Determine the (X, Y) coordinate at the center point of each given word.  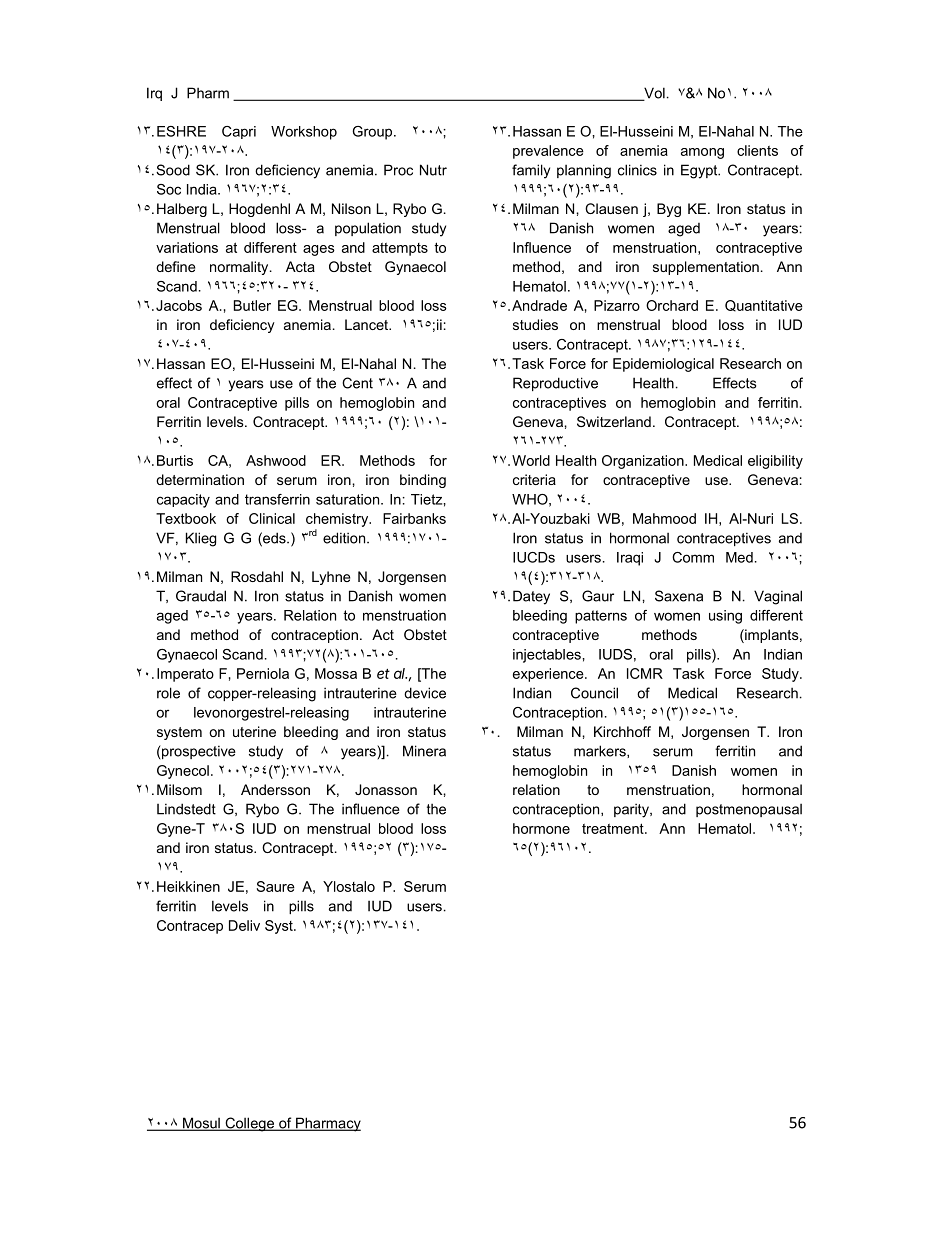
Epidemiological (663, 365)
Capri (239, 132)
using (725, 617)
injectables (548, 656)
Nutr (433, 170)
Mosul (201, 1124)
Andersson (275, 789)
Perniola (263, 673)
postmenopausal (749, 810)
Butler (252, 305)
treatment (614, 828)
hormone (541, 828)
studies (535, 324)
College (249, 1124)
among (702, 153)
